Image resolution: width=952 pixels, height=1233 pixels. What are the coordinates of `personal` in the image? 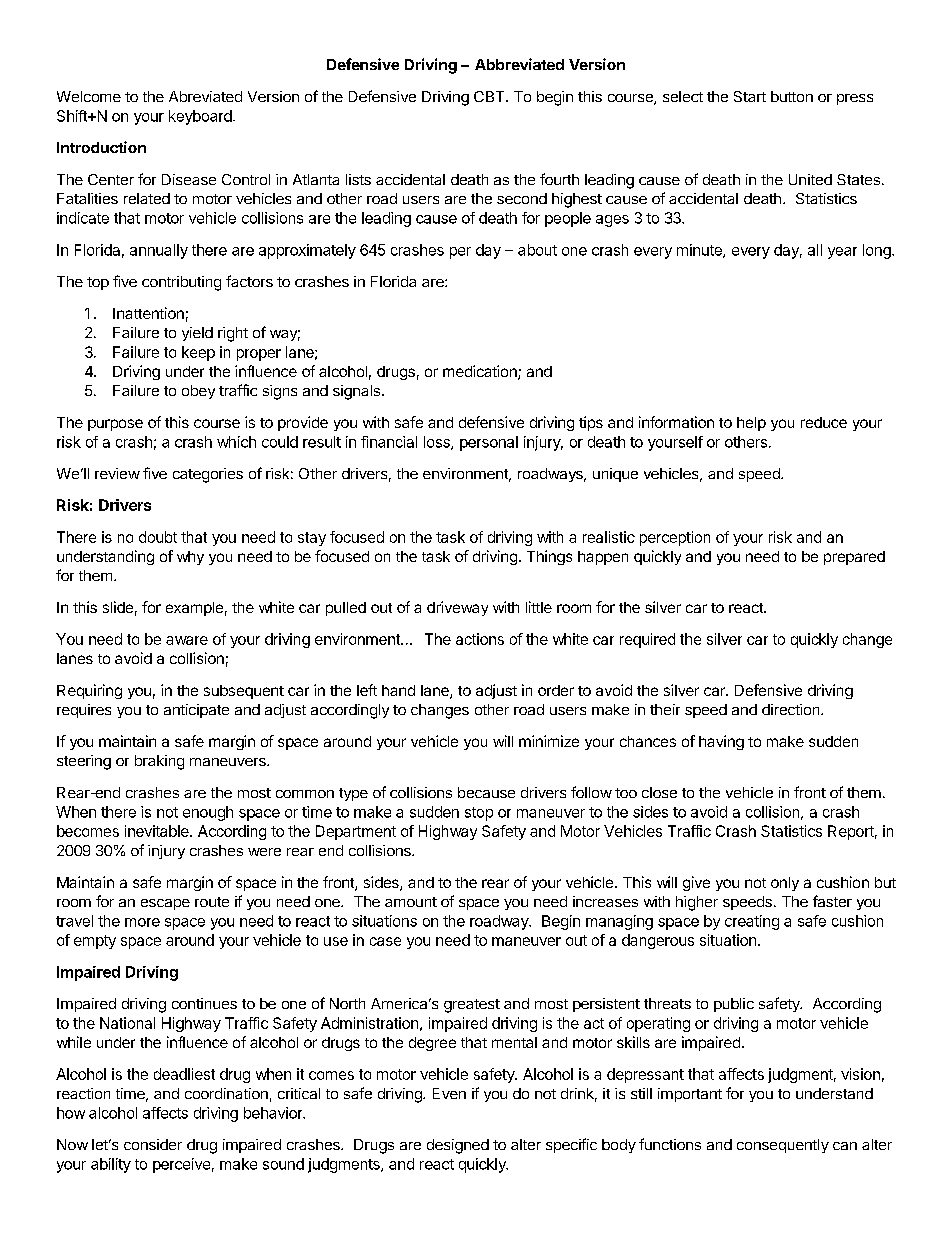 It's located at (489, 443).
